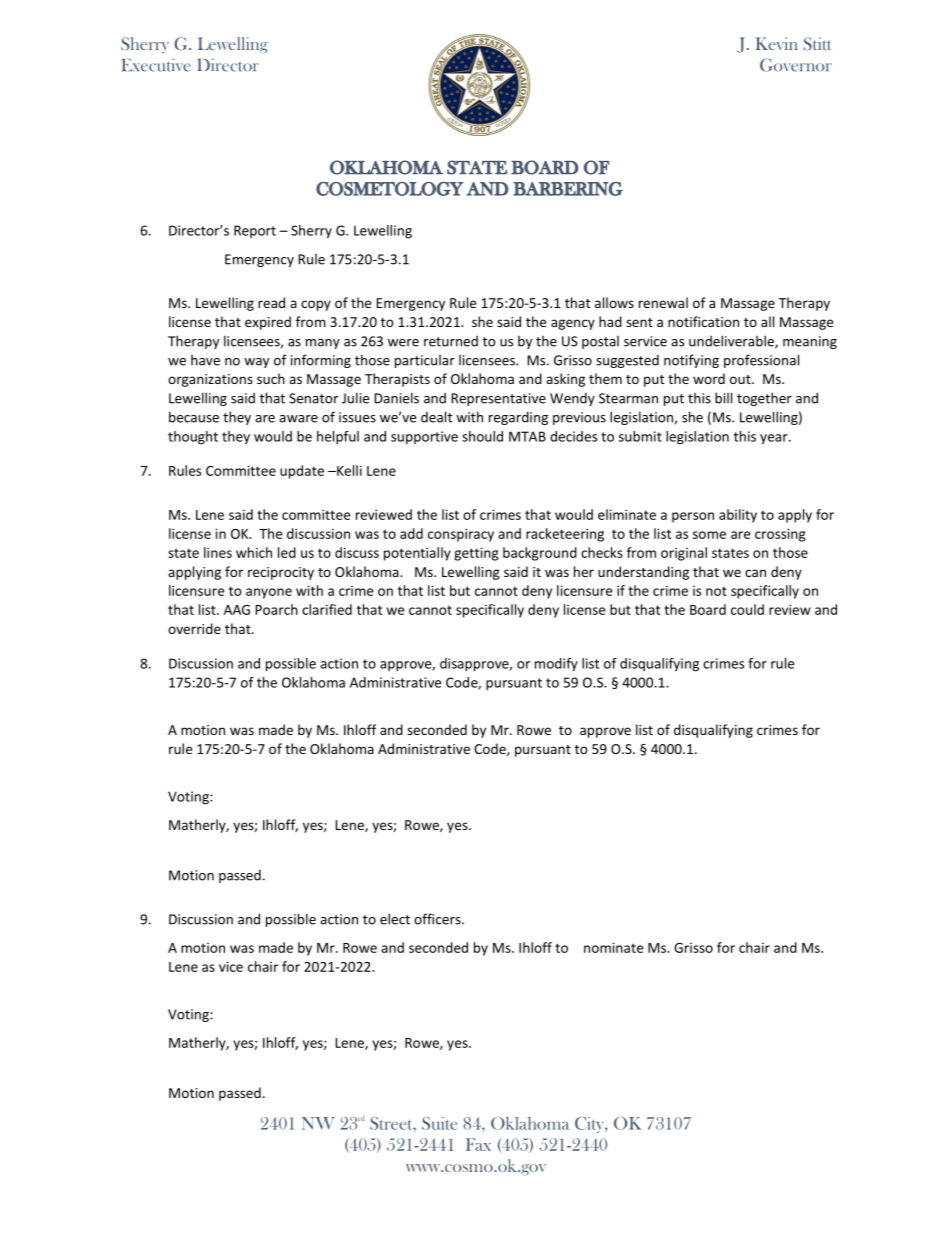 This screenshot has width=952, height=1233. Describe the element at coordinates (439, 1123) in the screenshot. I see `Suite` at that location.
